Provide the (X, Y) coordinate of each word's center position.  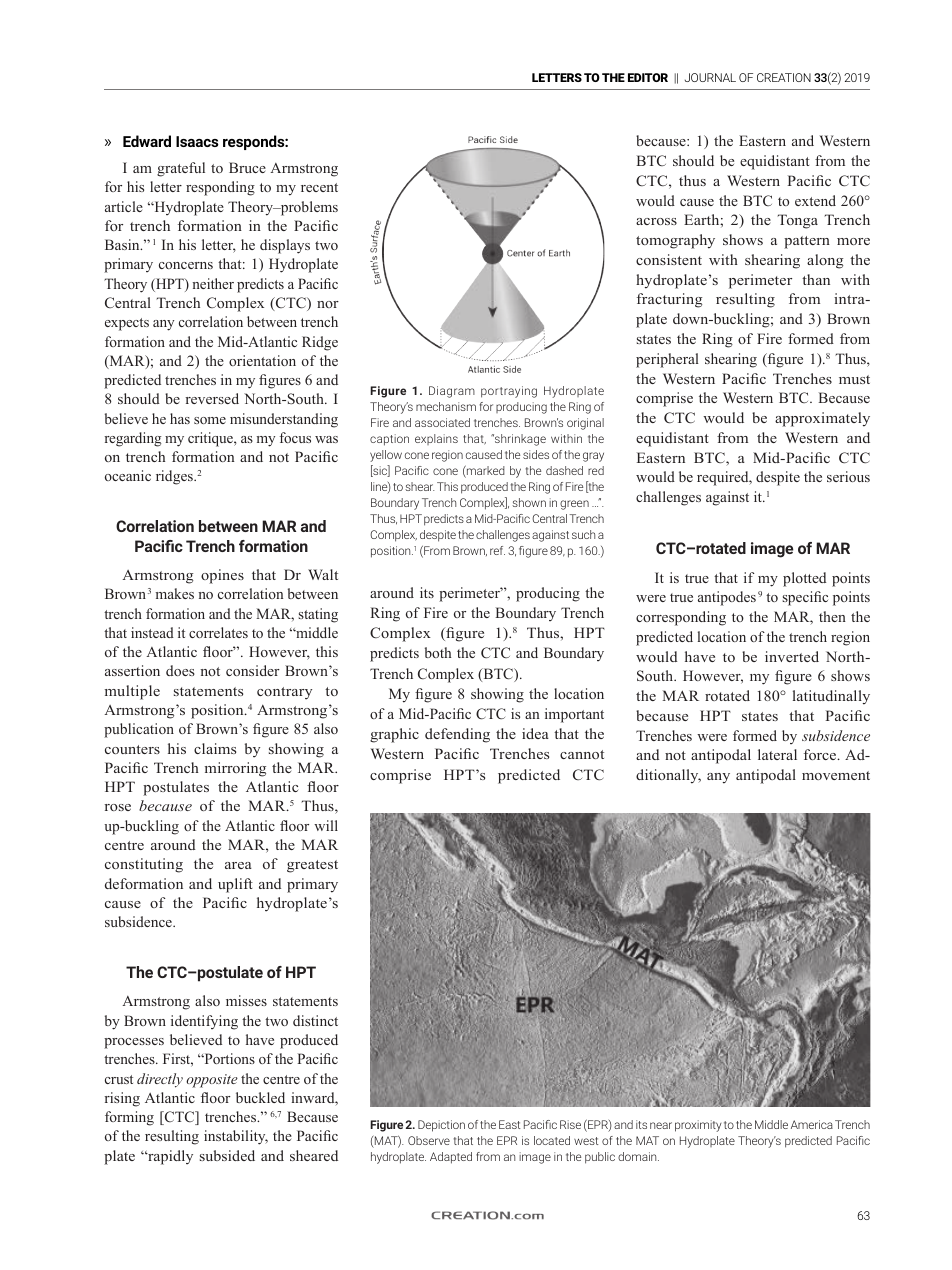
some (210, 420)
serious (848, 476)
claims (215, 748)
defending (457, 735)
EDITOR (648, 77)
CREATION (784, 77)
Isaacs (197, 141)
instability (236, 1137)
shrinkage (519, 440)
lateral (777, 754)
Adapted (451, 1158)
